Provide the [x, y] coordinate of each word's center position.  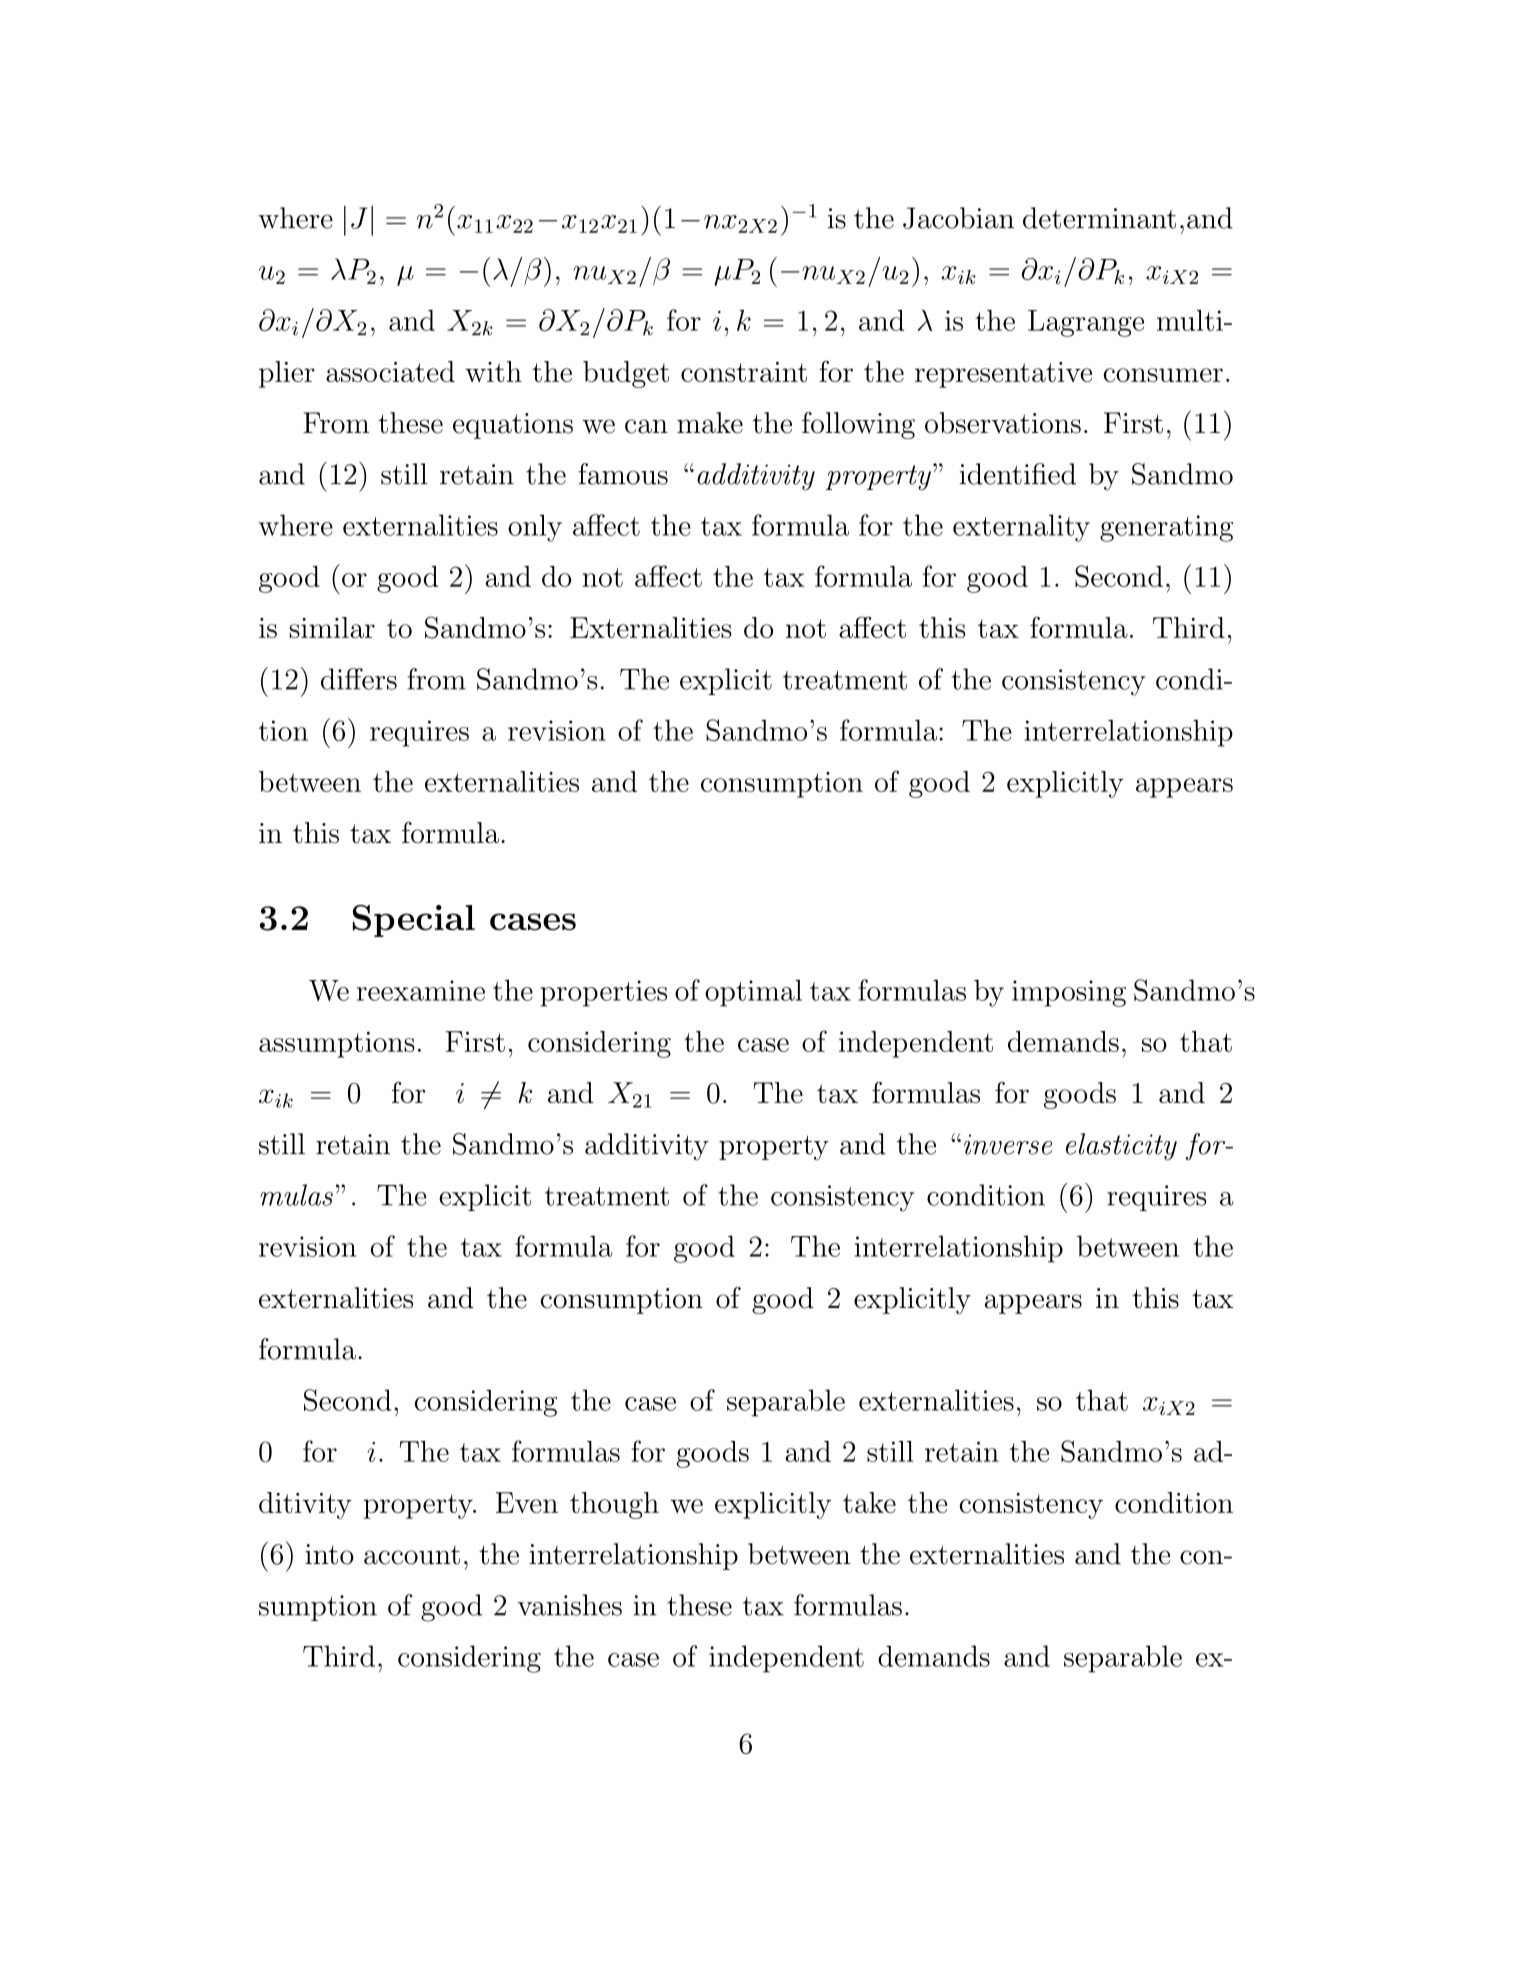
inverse [1008, 1144]
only [535, 528]
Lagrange [1086, 323]
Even [527, 1502]
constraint [744, 372]
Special [414, 921]
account [412, 1555]
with [493, 371]
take [869, 1502]
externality [1021, 528]
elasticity [1121, 1147]
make [710, 423]
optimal [753, 993]
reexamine [421, 990]
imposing [1069, 993]
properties [603, 993]
